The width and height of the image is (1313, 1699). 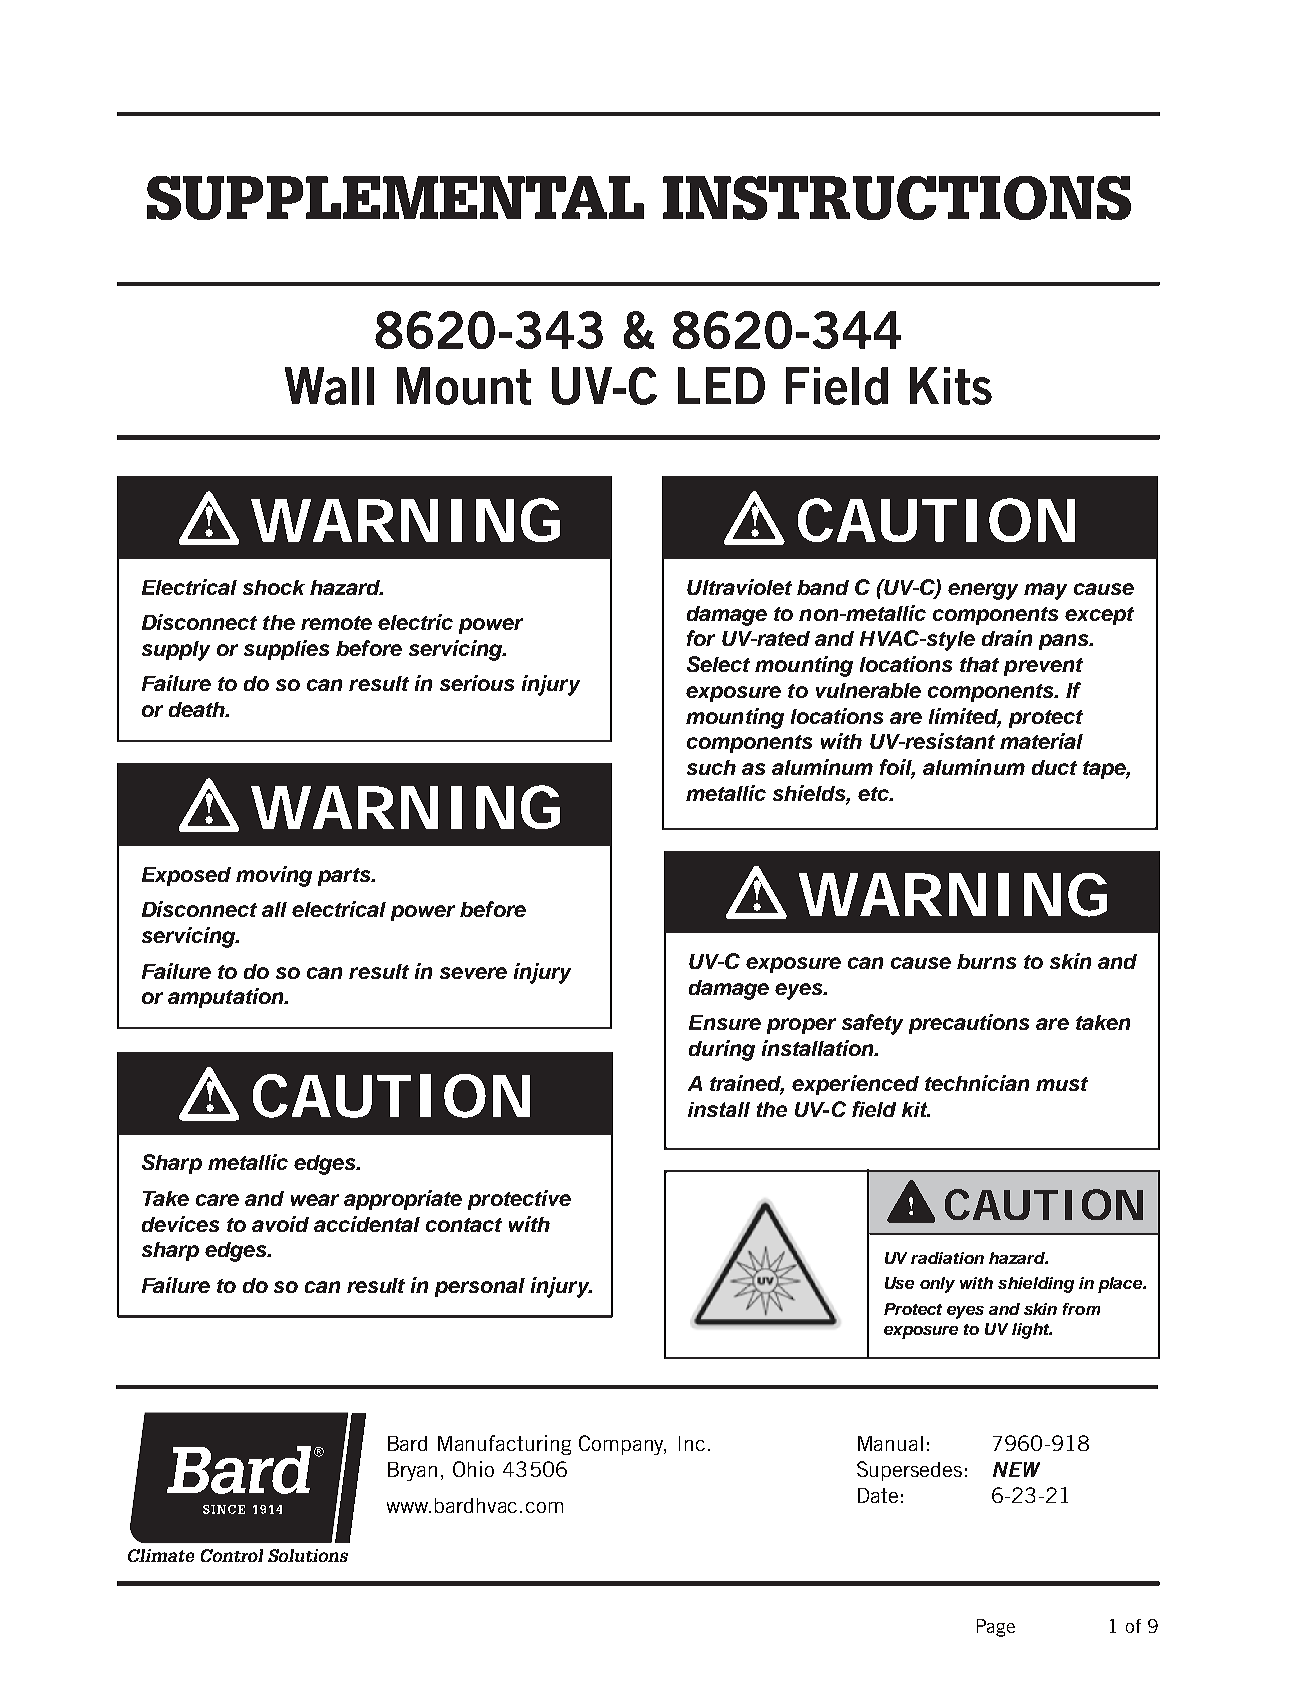 What do you see at coordinates (725, 1022) in the image?
I see `Ensure` at bounding box center [725, 1022].
